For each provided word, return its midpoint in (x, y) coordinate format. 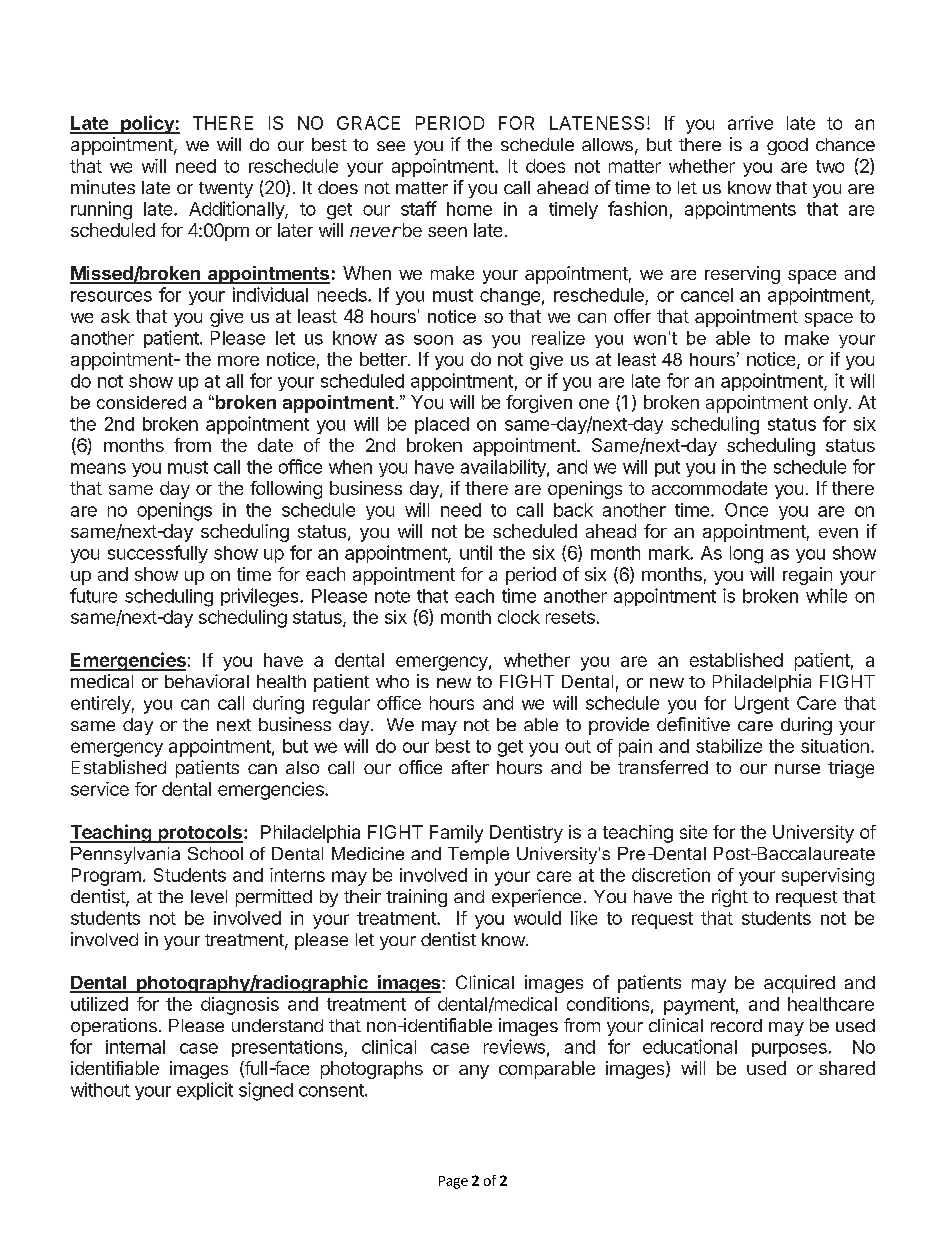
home (469, 209)
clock (519, 617)
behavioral (207, 681)
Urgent (762, 705)
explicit (205, 1091)
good (787, 146)
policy (147, 124)
